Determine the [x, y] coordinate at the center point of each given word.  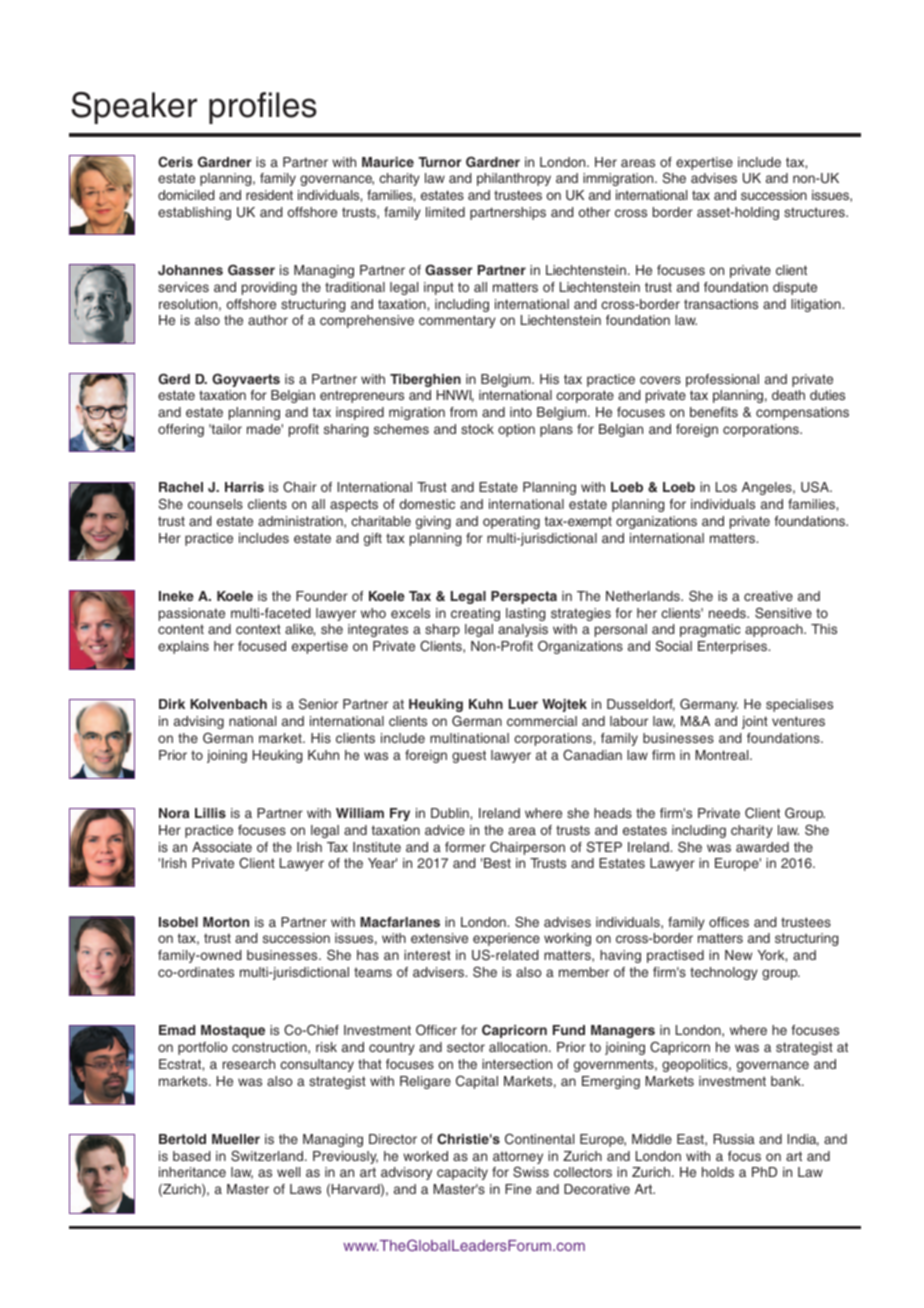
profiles [263, 108]
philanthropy [514, 179]
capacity [462, 1173]
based [191, 1156]
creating [475, 614]
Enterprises [734, 647]
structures [815, 212]
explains [183, 647]
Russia [734, 1139]
